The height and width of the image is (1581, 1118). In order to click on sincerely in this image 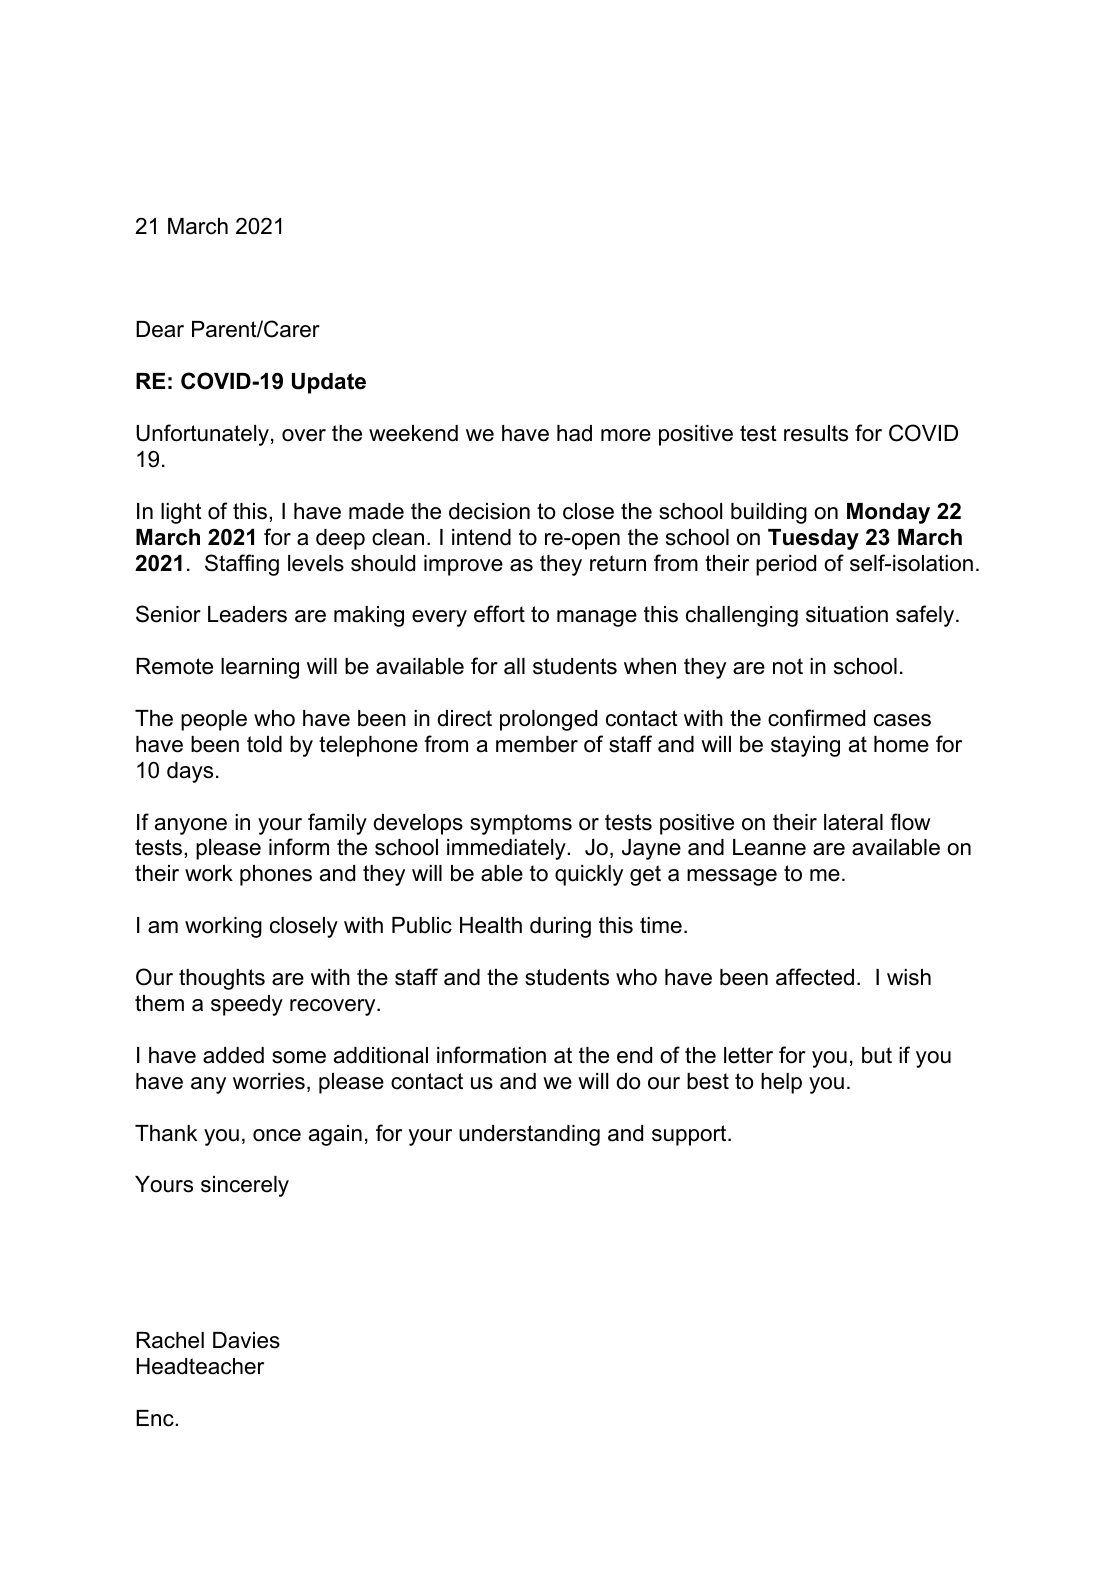, I will do `click(245, 1186)`.
